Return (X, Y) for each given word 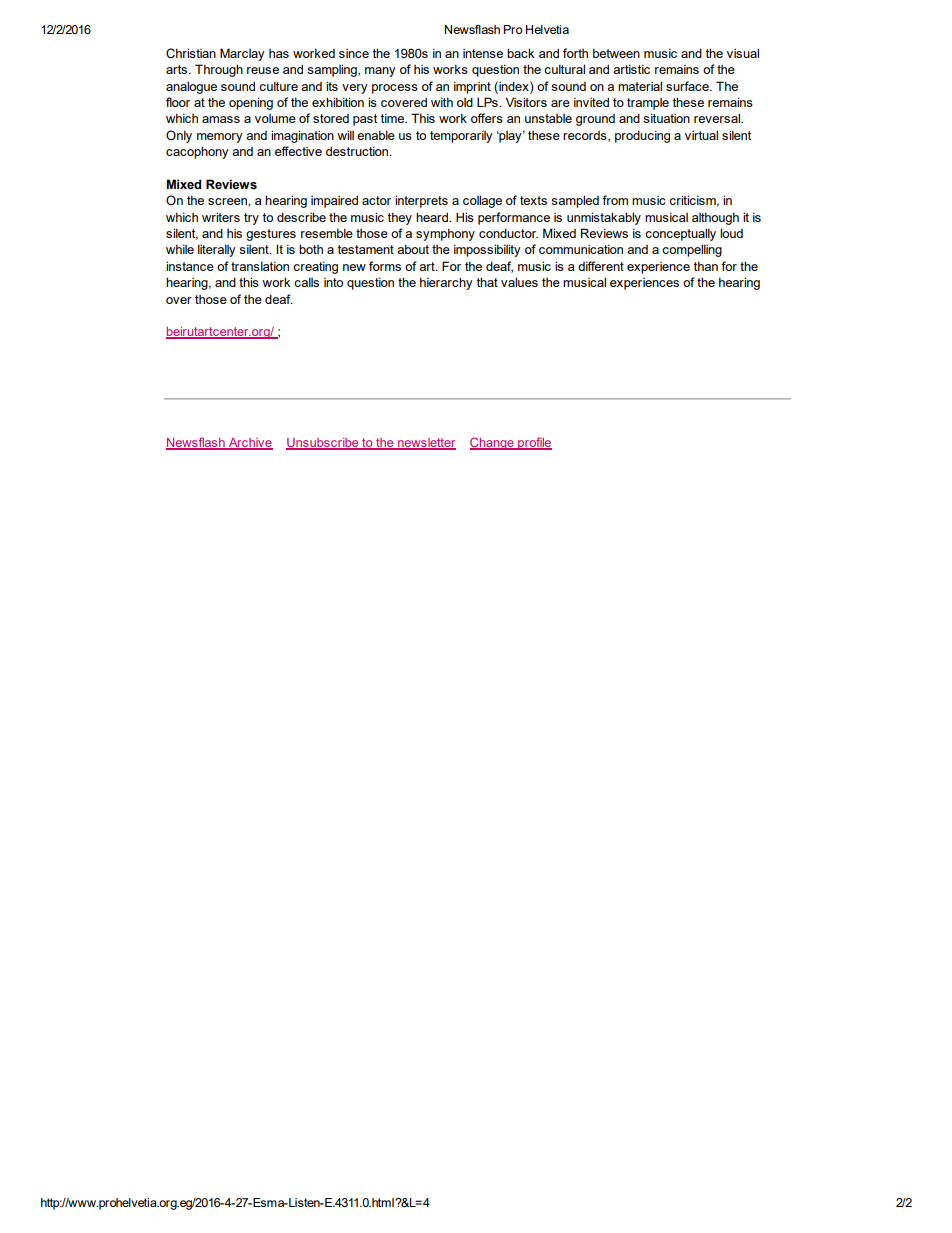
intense (483, 53)
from (615, 200)
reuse (263, 70)
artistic (631, 69)
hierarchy (446, 283)
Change (493, 443)
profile (534, 443)
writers (221, 217)
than (706, 266)
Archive (250, 444)
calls (306, 282)
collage (482, 201)
